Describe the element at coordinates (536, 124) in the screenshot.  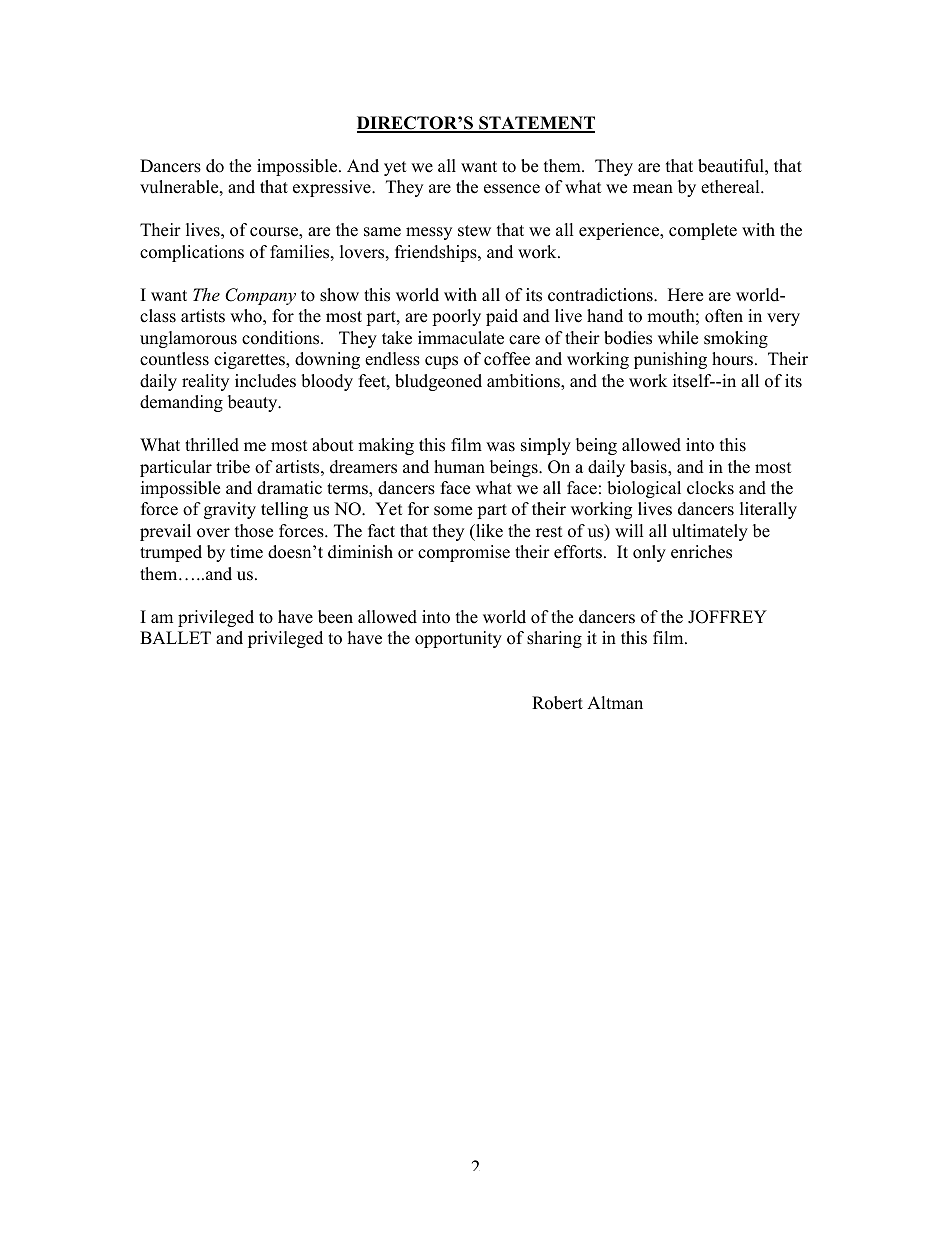
I see `STATEMENT` at that location.
